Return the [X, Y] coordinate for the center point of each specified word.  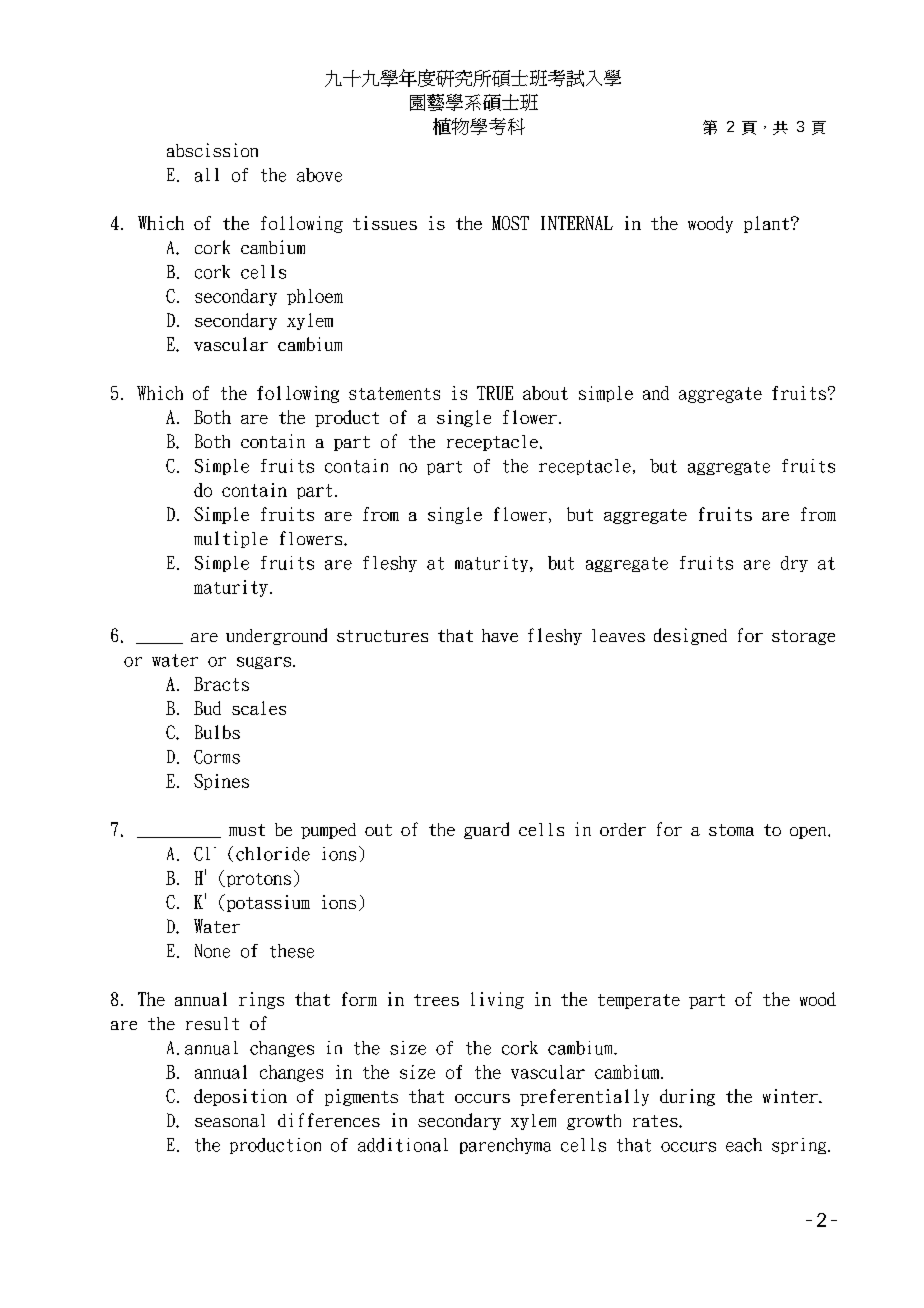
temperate [639, 1001]
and [656, 393]
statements [394, 393]
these [292, 951]
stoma [731, 830]
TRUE [495, 393]
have [500, 635]
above [319, 175]
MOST [510, 223]
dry [794, 564]
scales [259, 708]
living [497, 1000]
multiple [231, 539]
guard [486, 830]
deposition [240, 1097]
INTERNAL [577, 223]
